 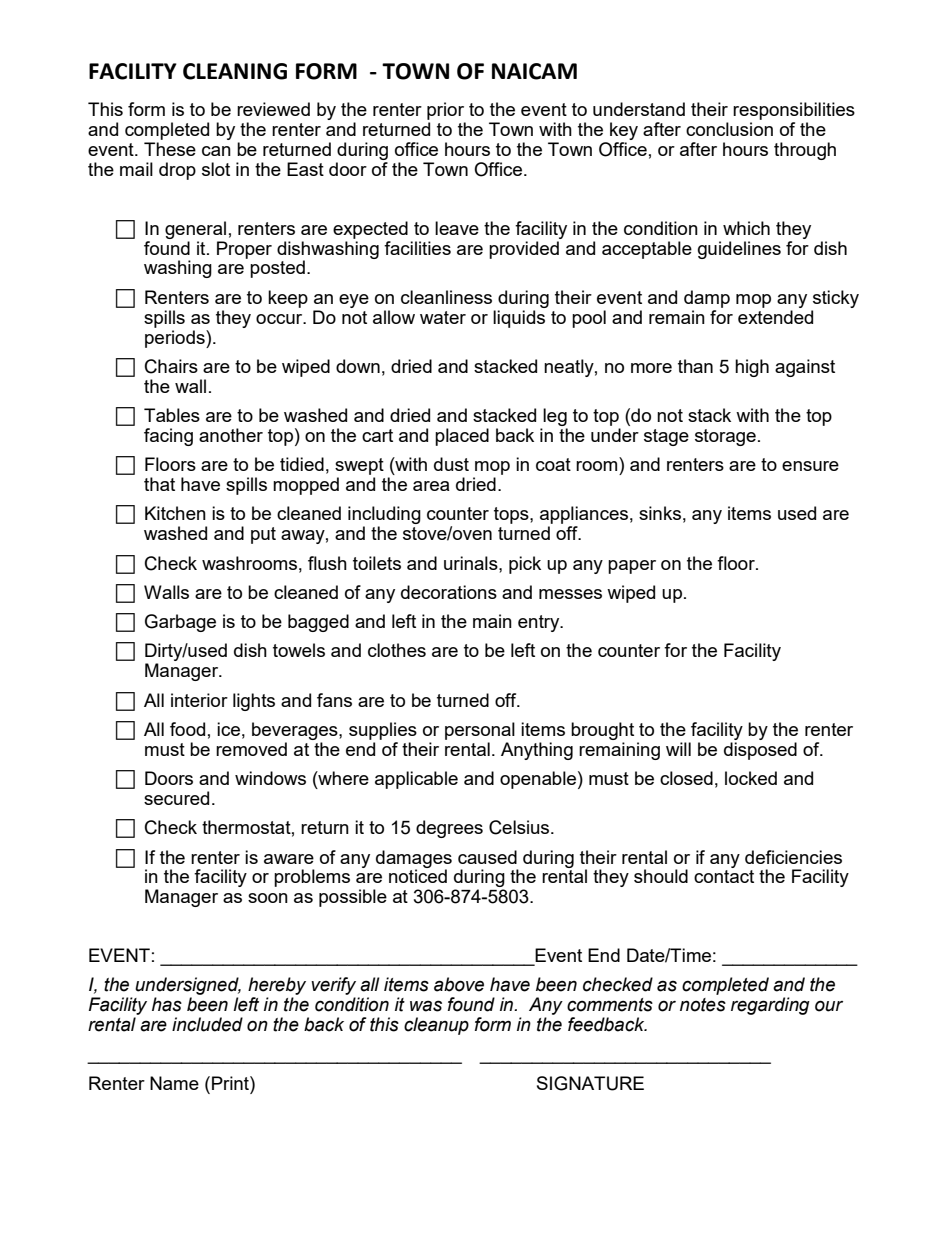 I want to click on paper, so click(x=632, y=567).
